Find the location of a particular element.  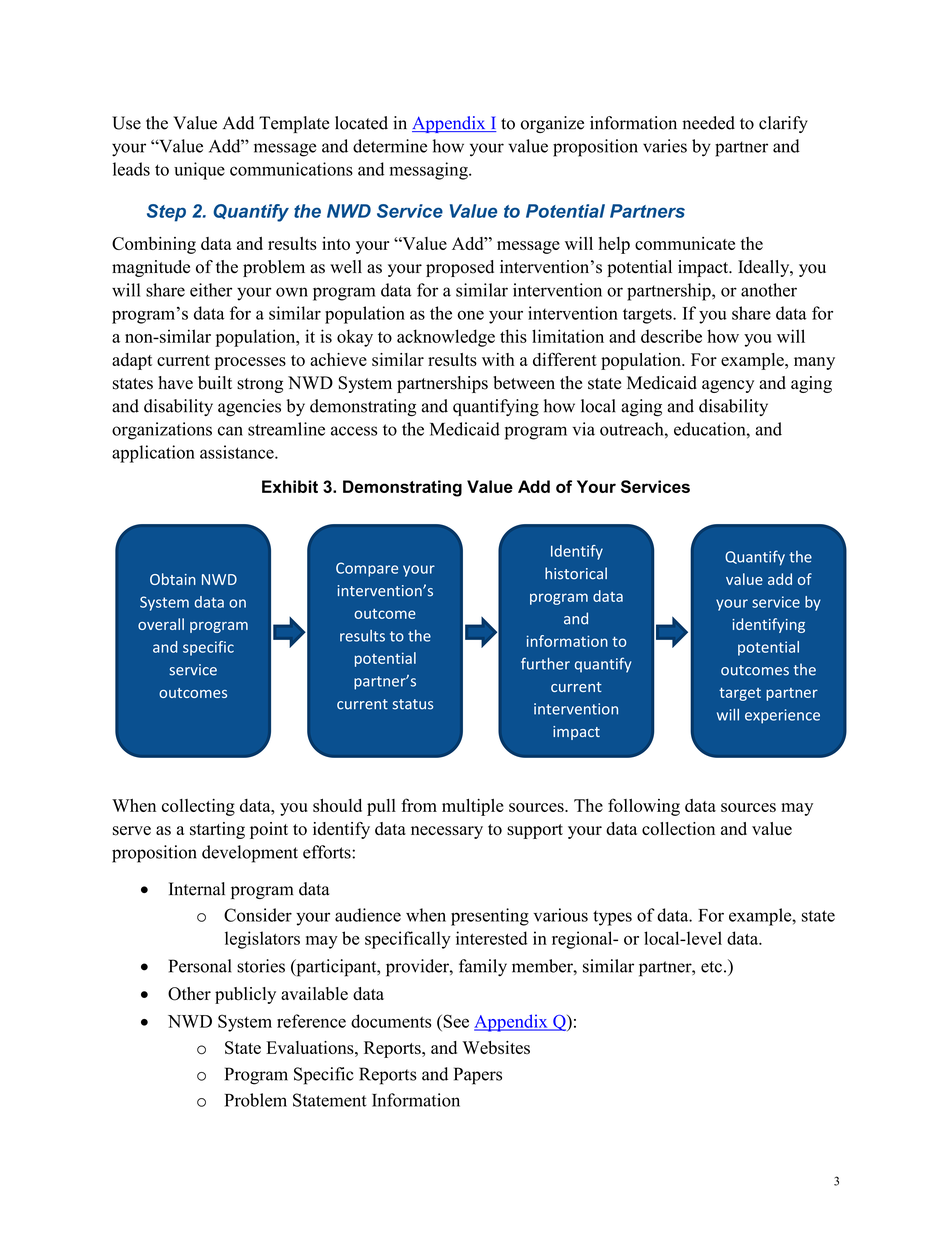

experience is located at coordinates (782, 716).
